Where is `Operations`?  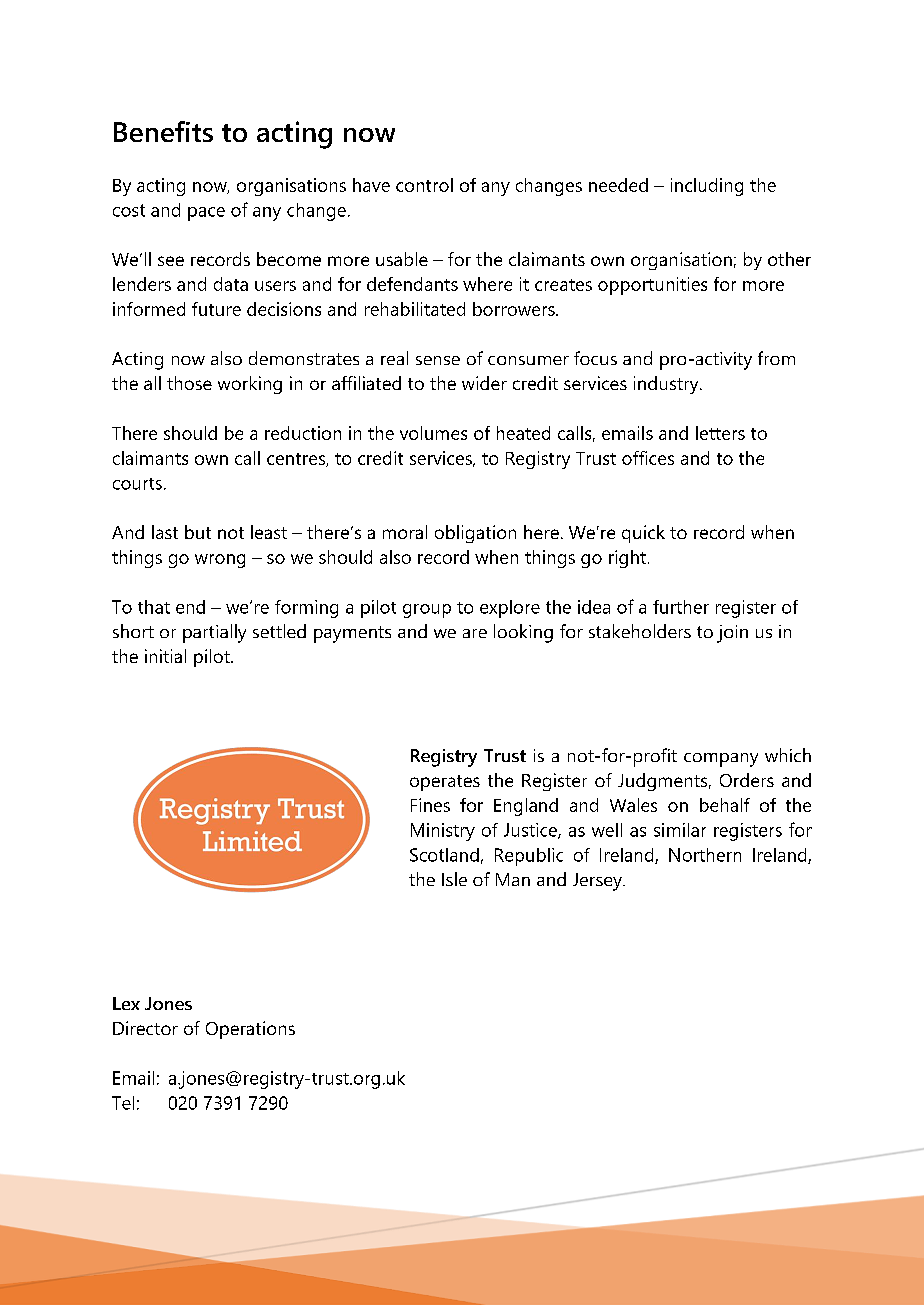 Operations is located at coordinates (250, 1030).
